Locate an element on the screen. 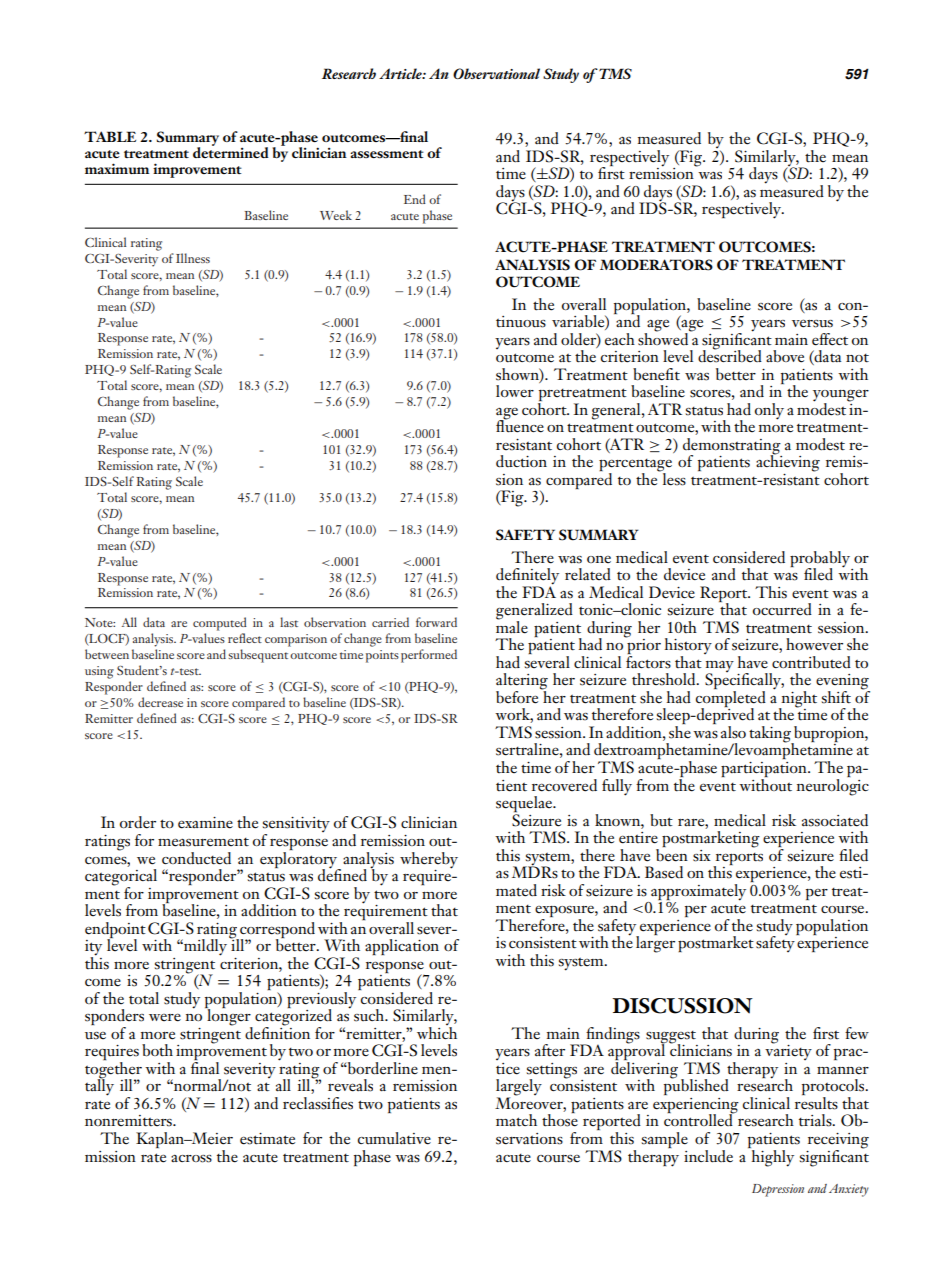 This screenshot has width=952, height=1265. Week is located at coordinates (336, 215).
